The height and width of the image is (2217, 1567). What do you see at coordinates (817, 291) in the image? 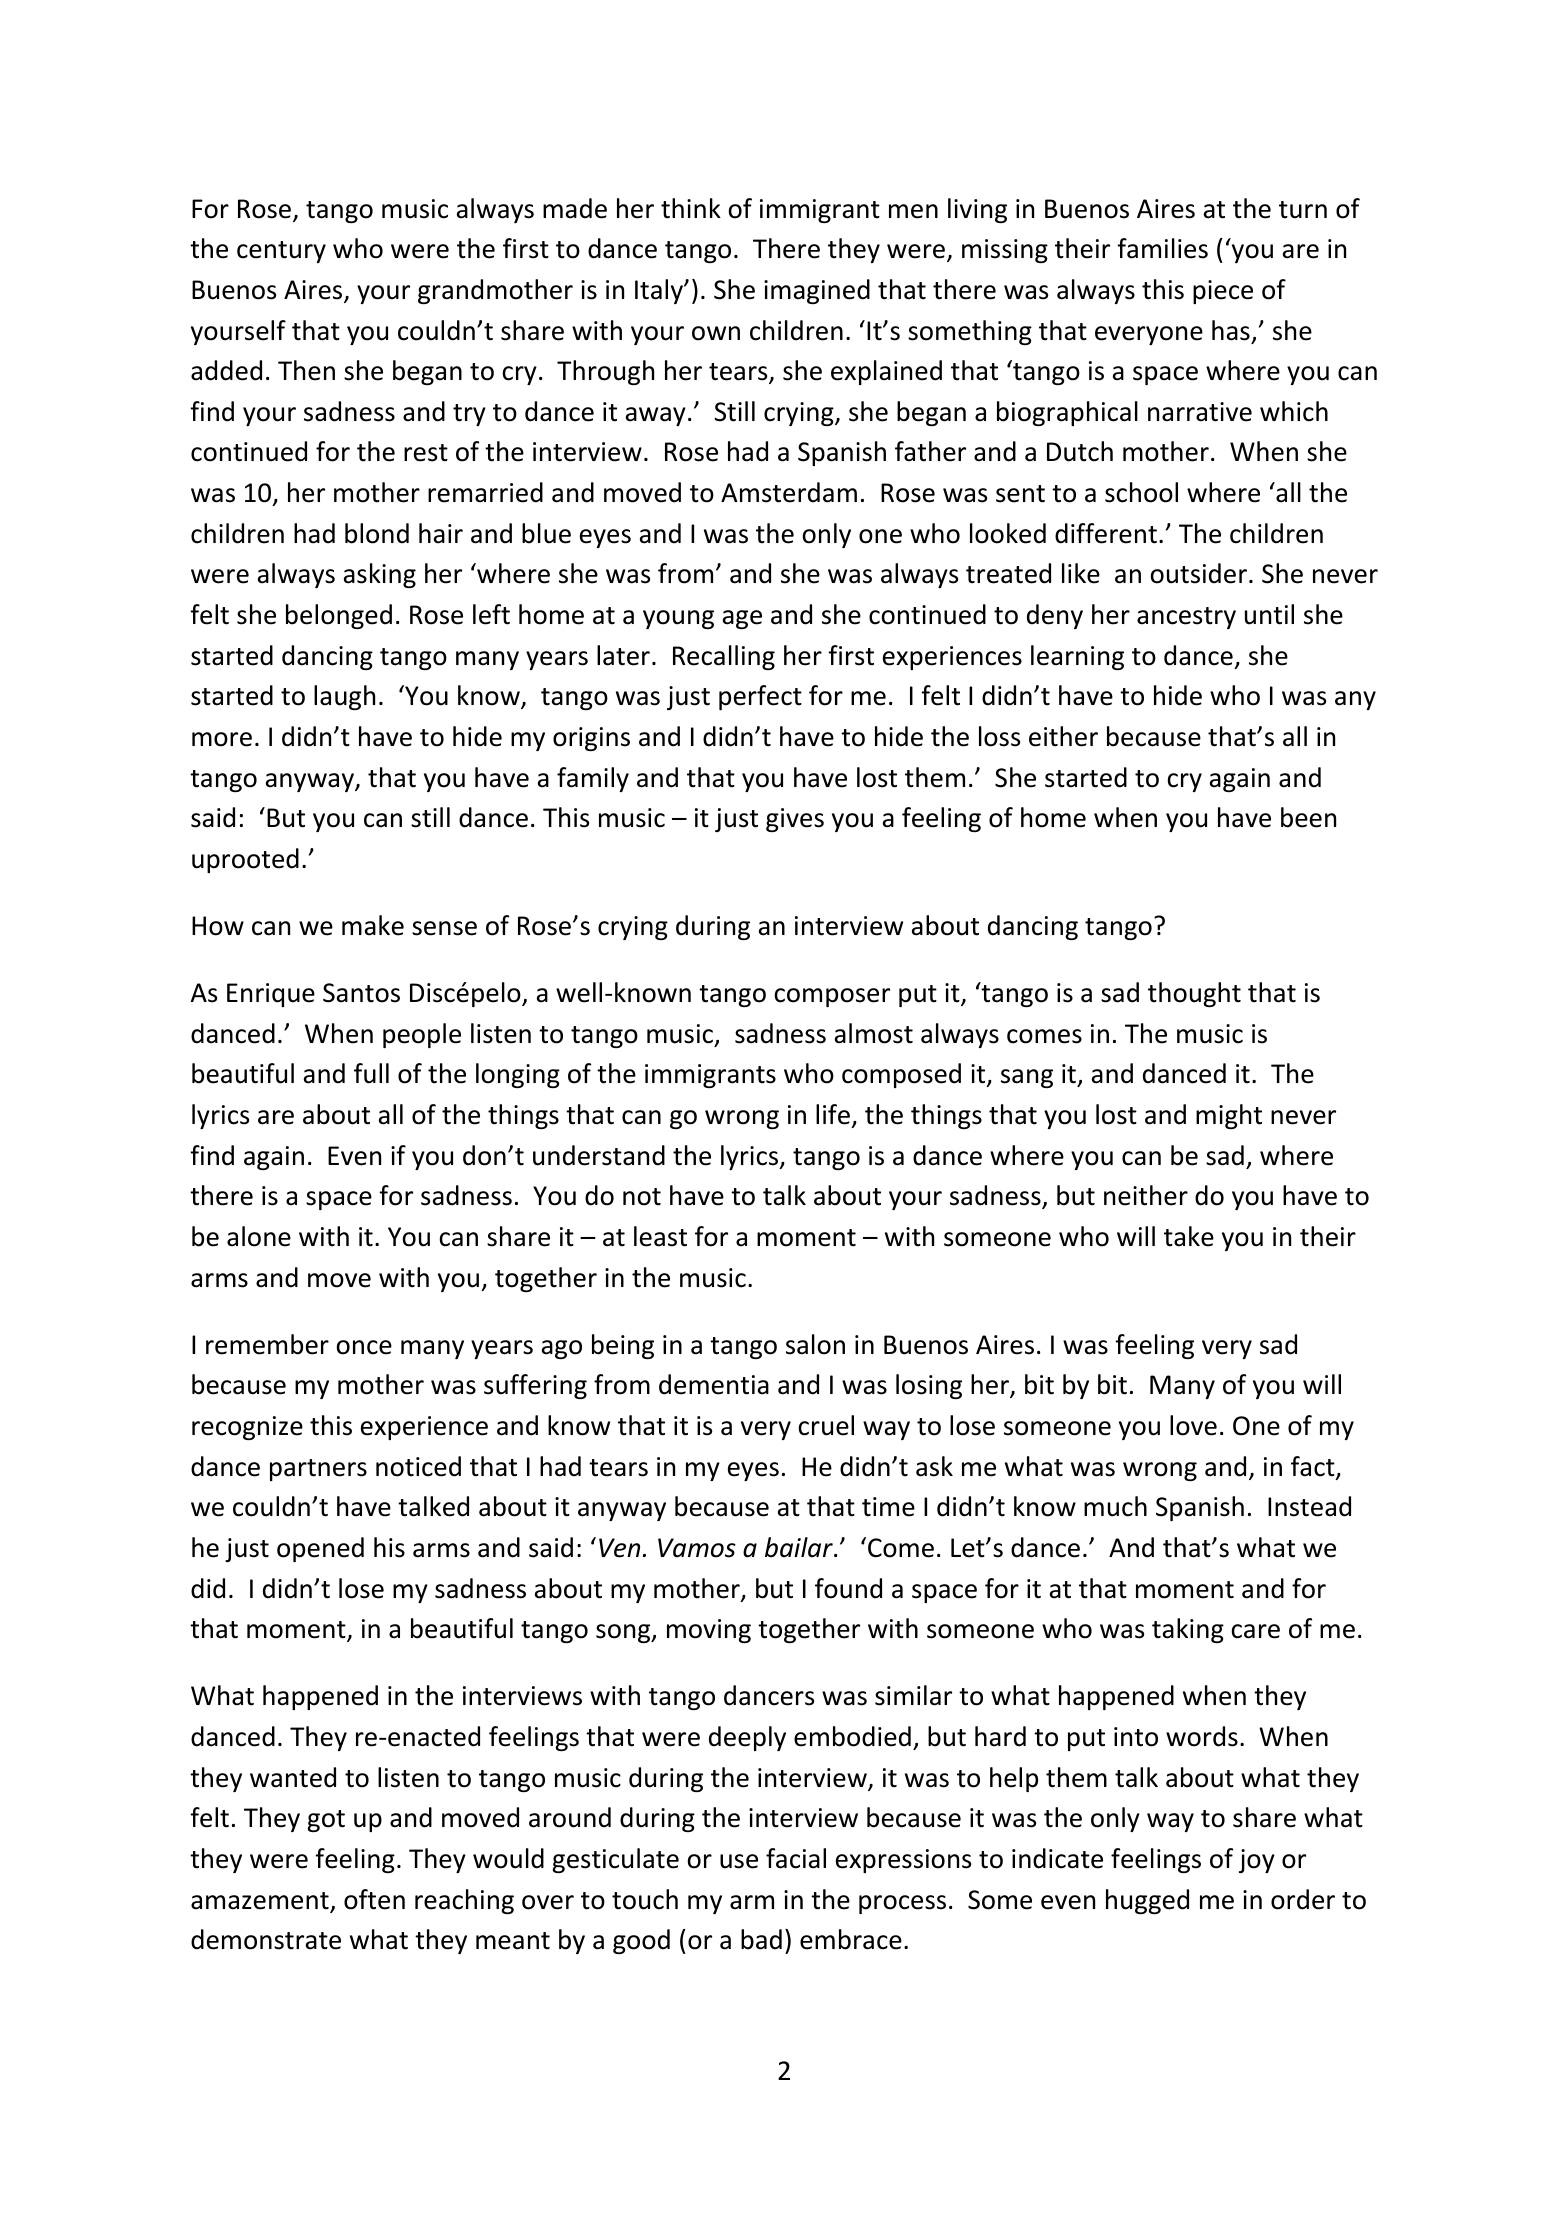
I see `imagined` at bounding box center [817, 291].
